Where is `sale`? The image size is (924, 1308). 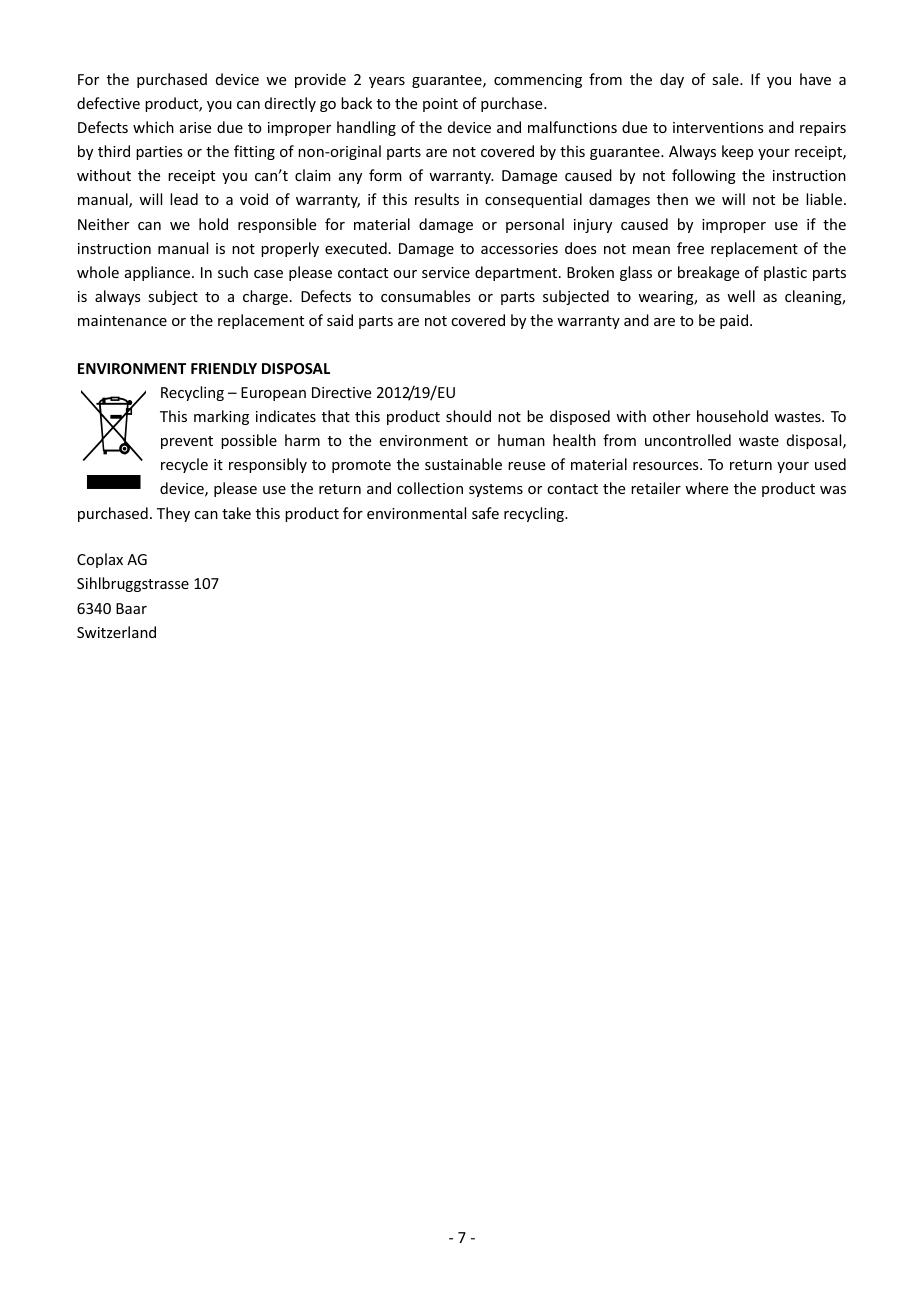 sale is located at coordinates (726, 79).
